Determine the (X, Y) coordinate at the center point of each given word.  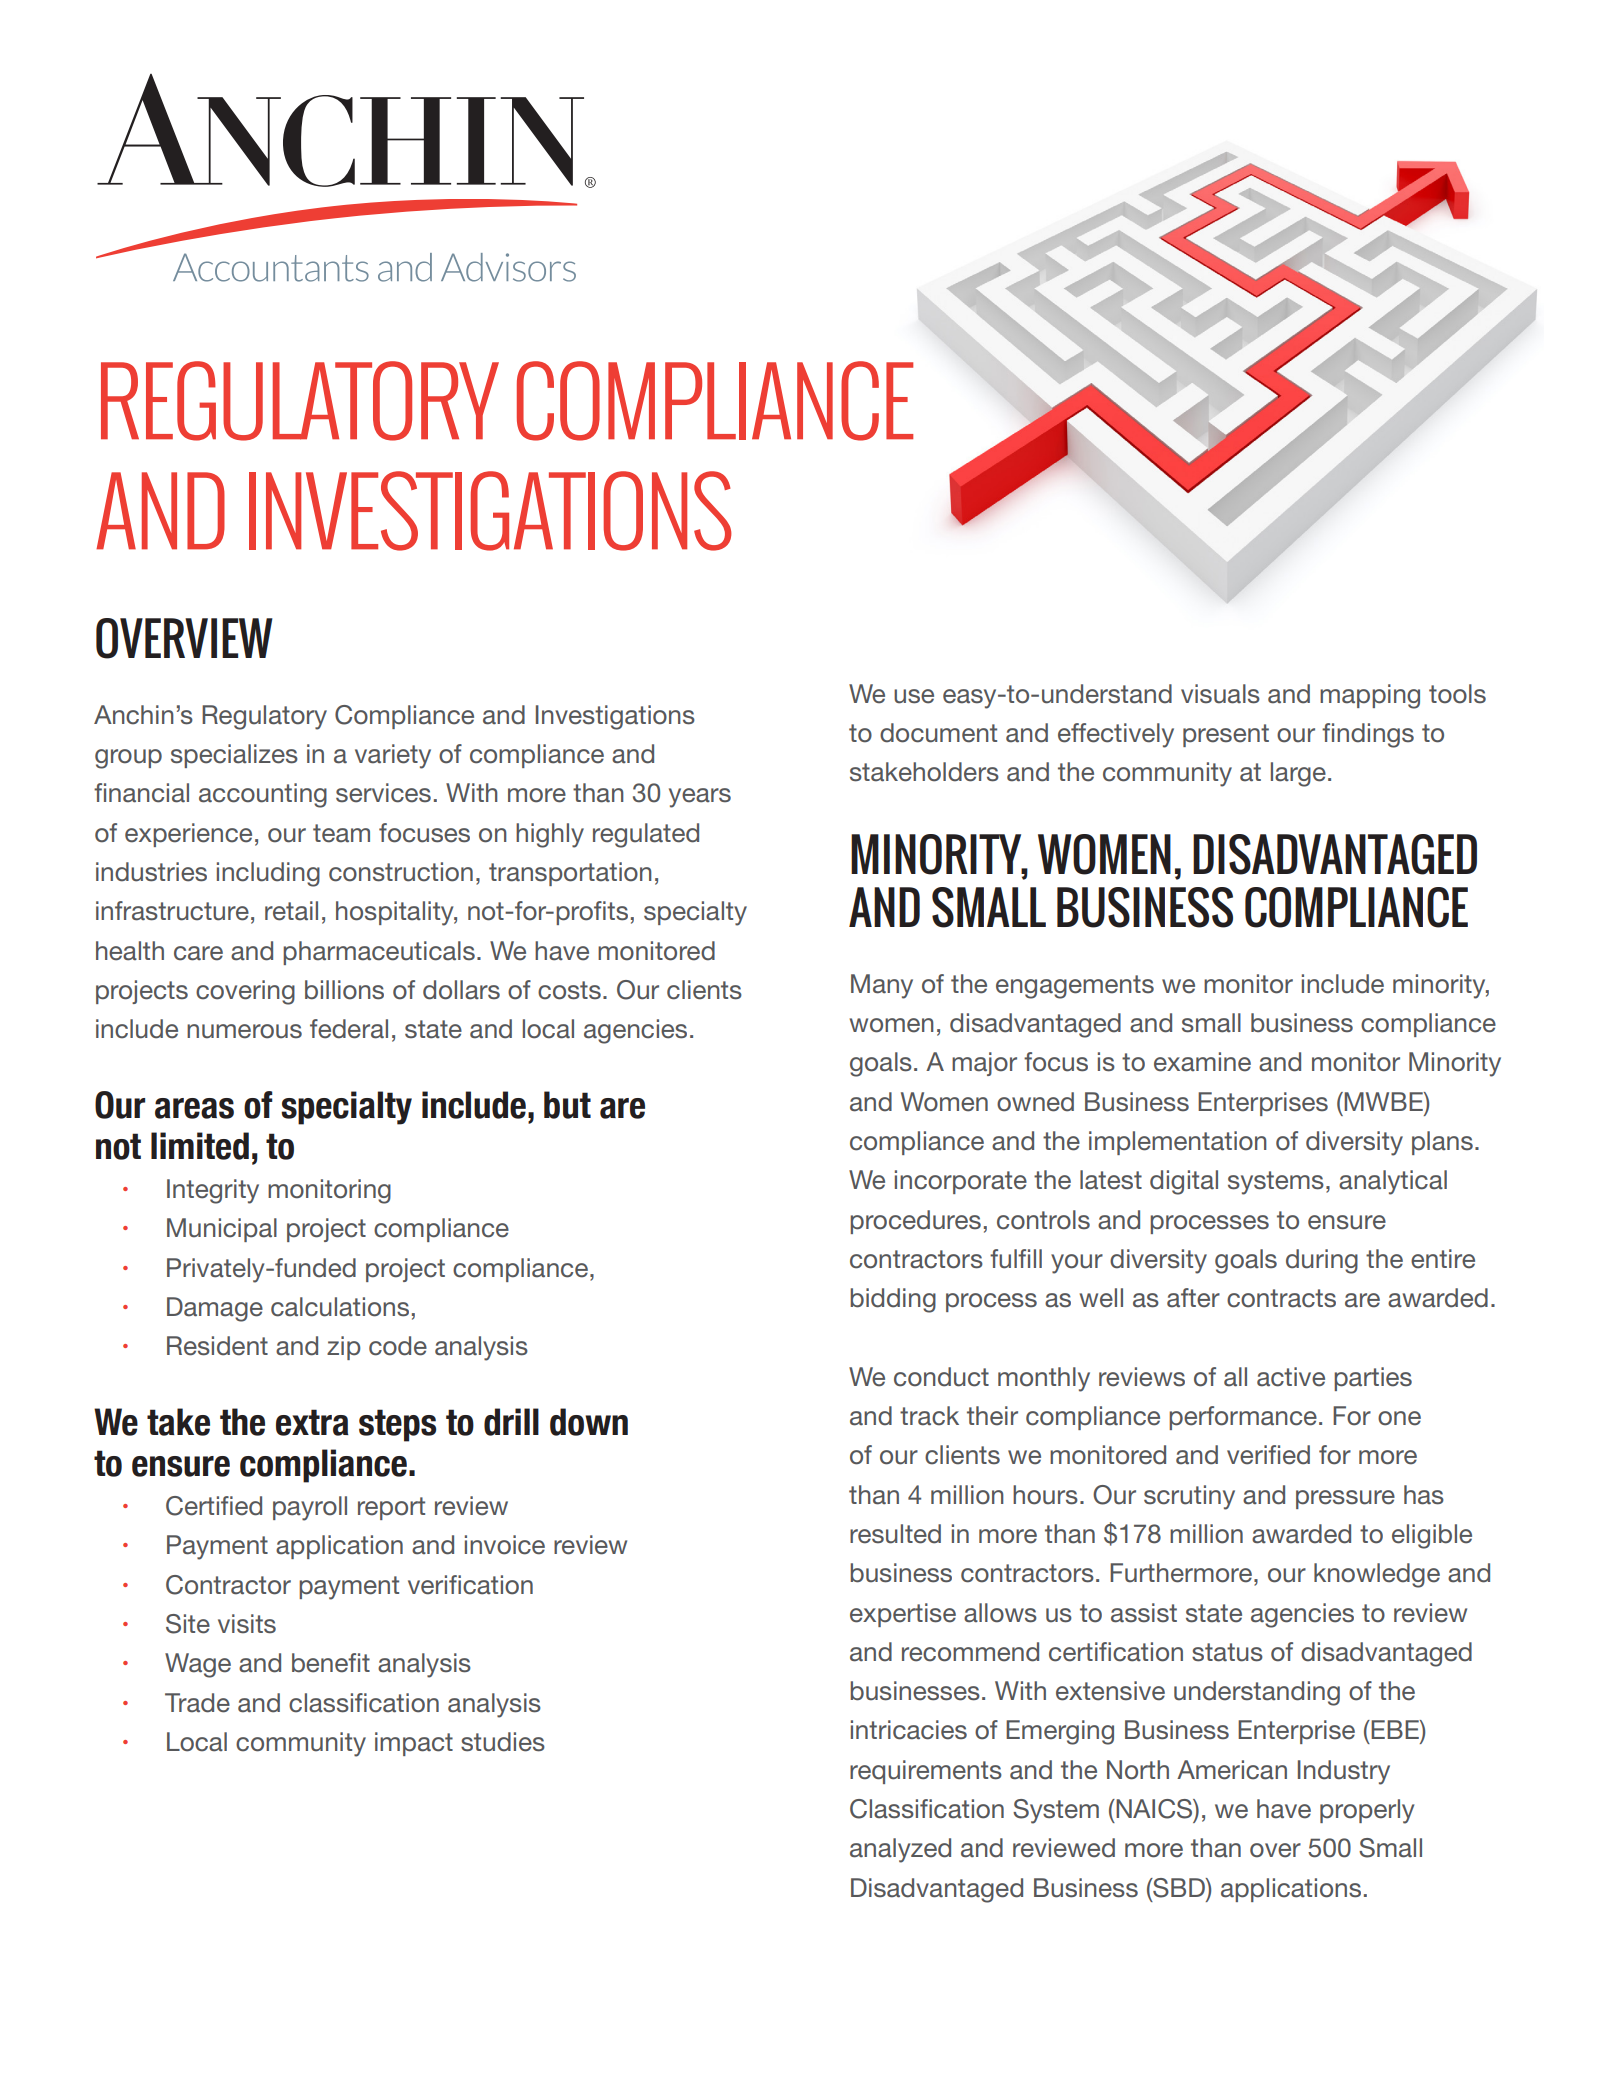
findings (1368, 735)
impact (414, 1744)
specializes (234, 756)
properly (1367, 1811)
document (938, 733)
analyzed (900, 1850)
